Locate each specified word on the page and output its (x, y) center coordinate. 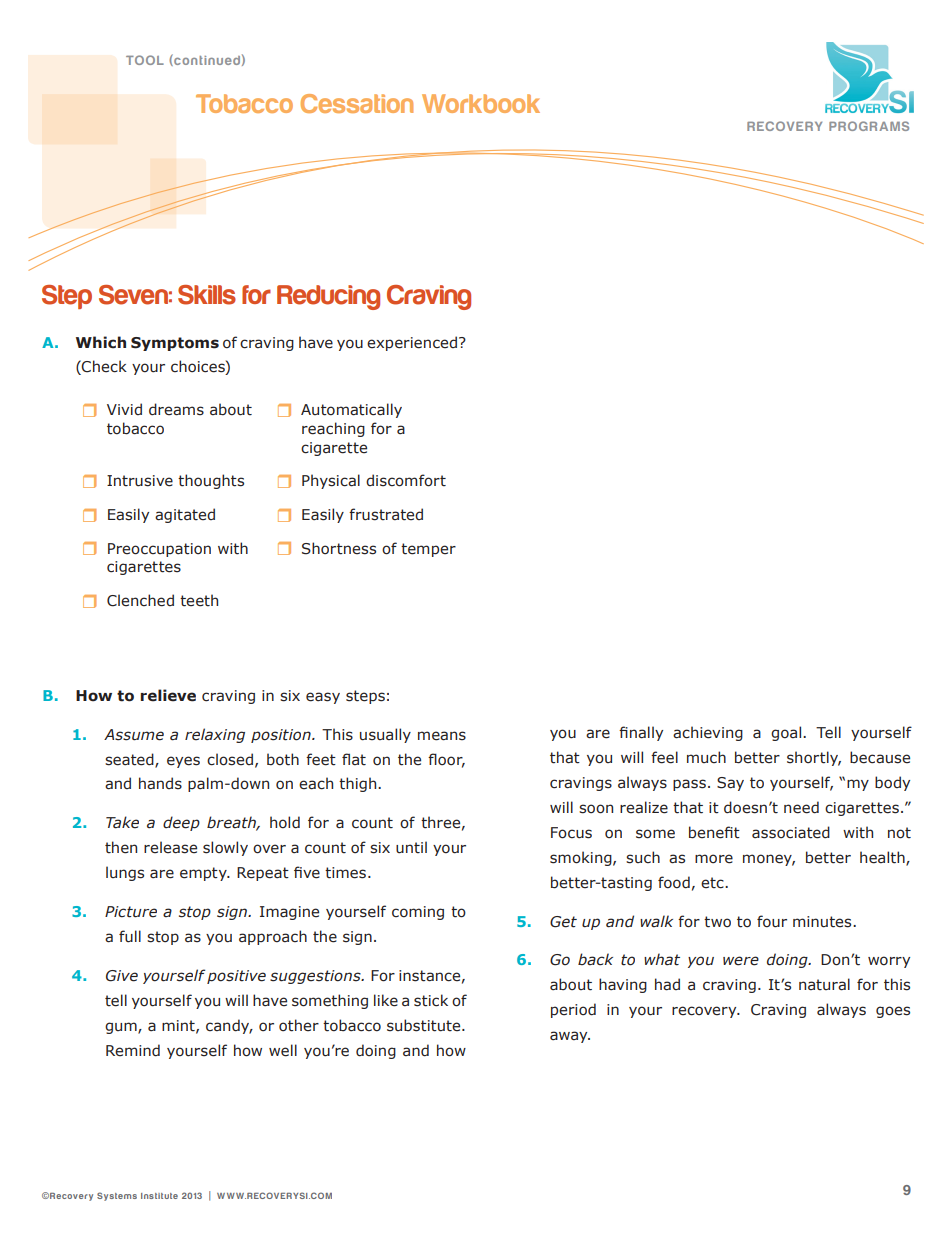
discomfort (406, 480)
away (570, 1037)
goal (787, 733)
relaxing (215, 735)
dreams (176, 409)
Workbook (481, 103)
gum (122, 1028)
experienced (413, 343)
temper (428, 550)
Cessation (357, 103)
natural (824, 984)
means (442, 736)
